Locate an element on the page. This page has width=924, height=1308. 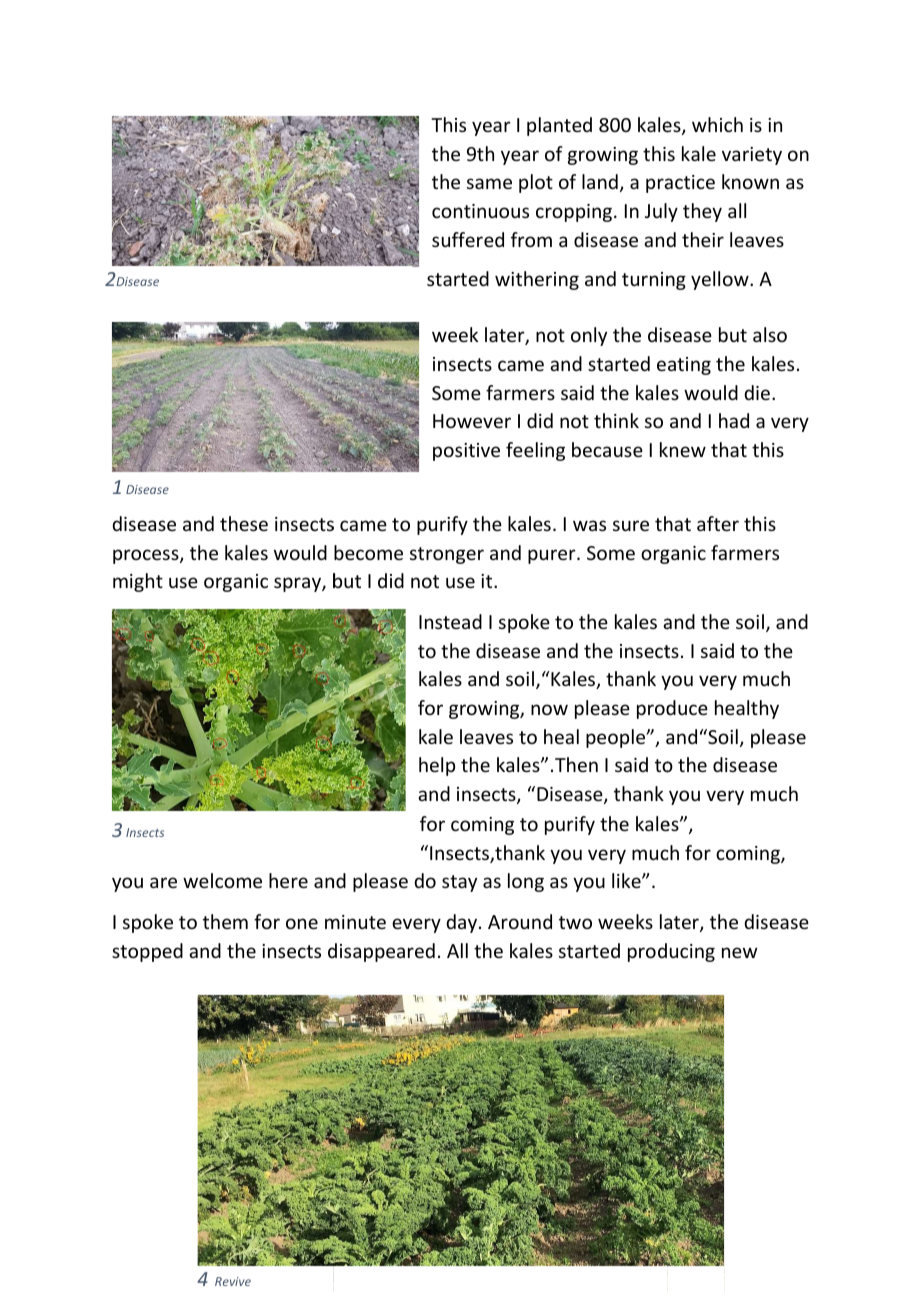
Around is located at coordinates (520, 921).
